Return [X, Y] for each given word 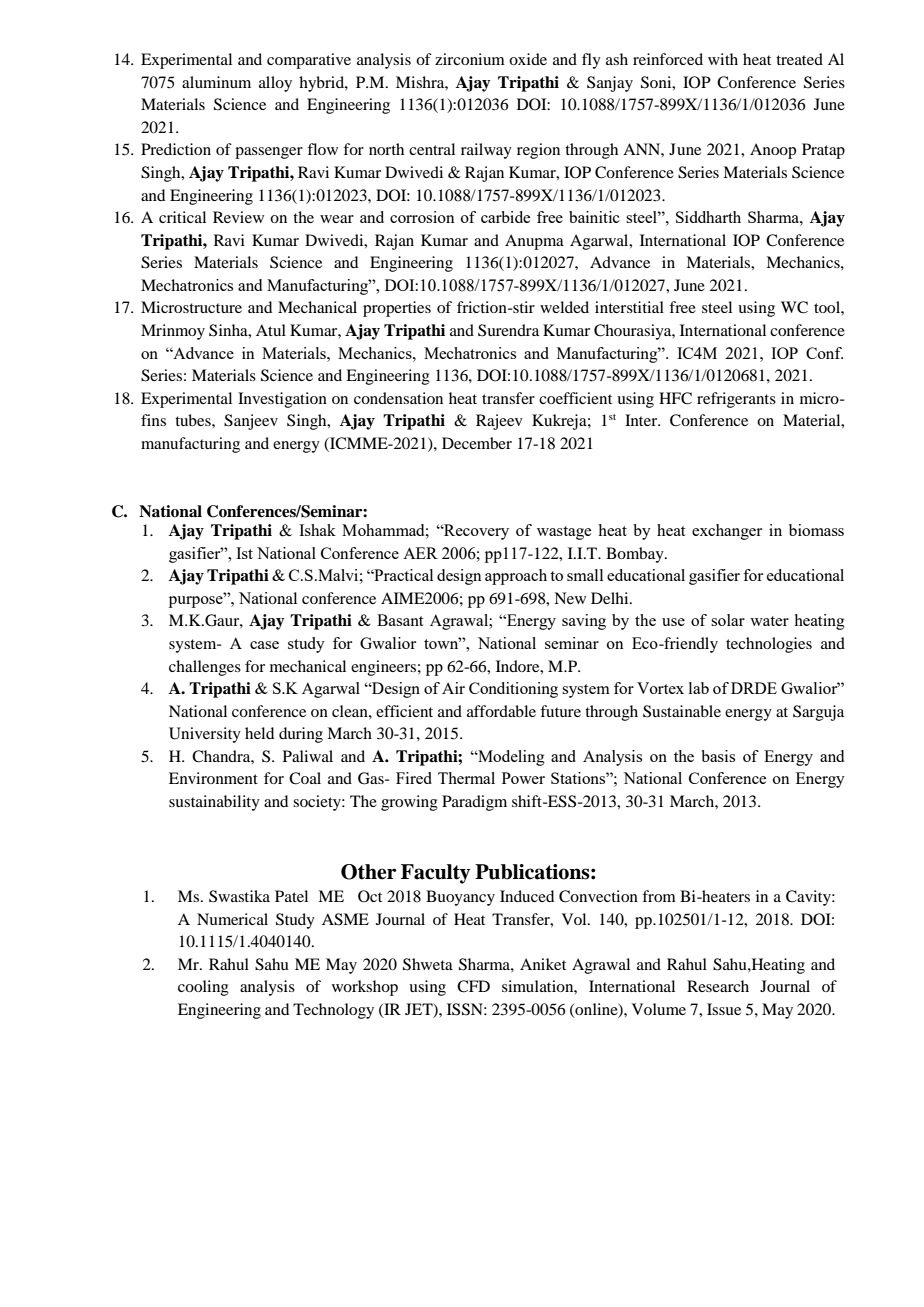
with [723, 59]
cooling [203, 988]
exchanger [727, 532]
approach [516, 577]
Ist [244, 553]
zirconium [470, 59]
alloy [275, 84]
